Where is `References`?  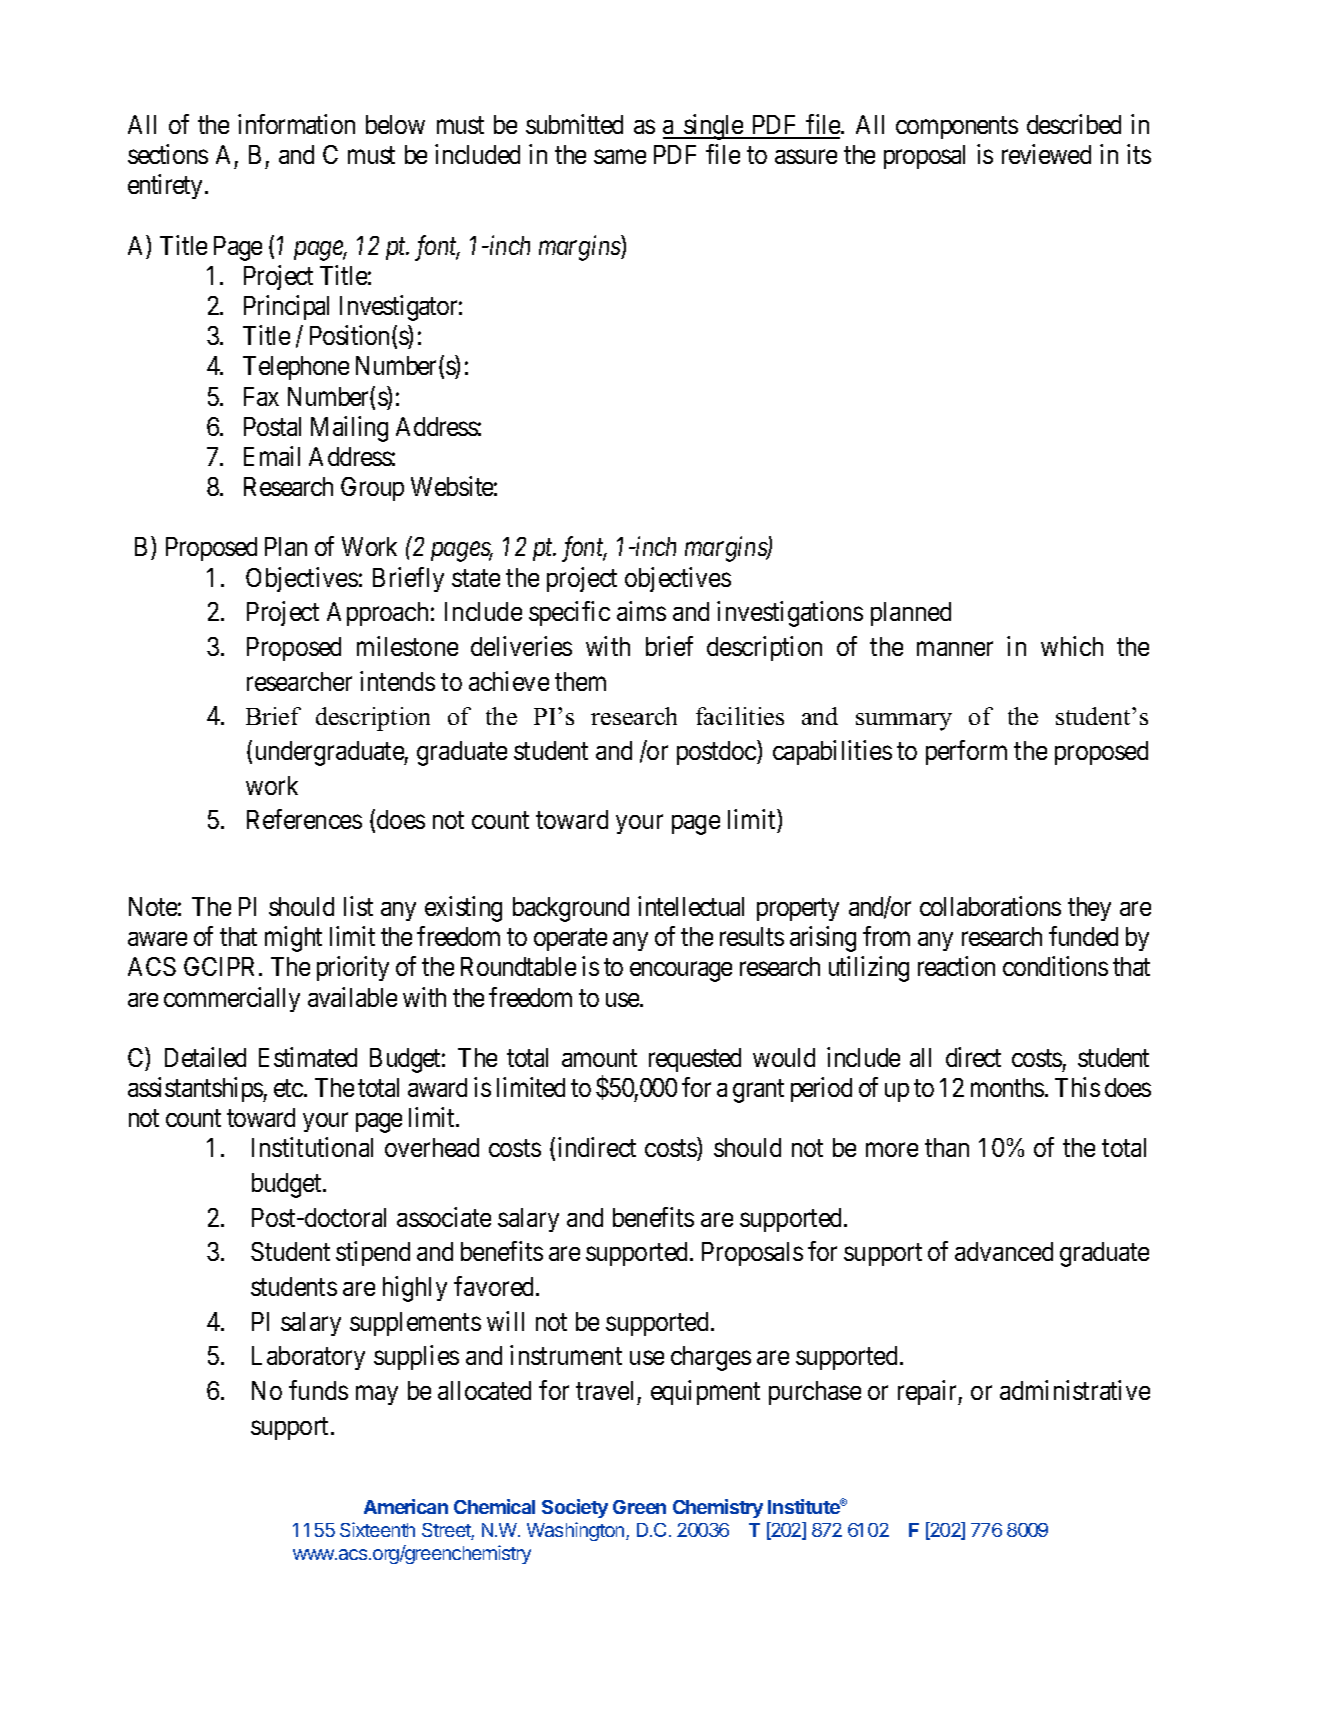
References is located at coordinates (304, 819).
